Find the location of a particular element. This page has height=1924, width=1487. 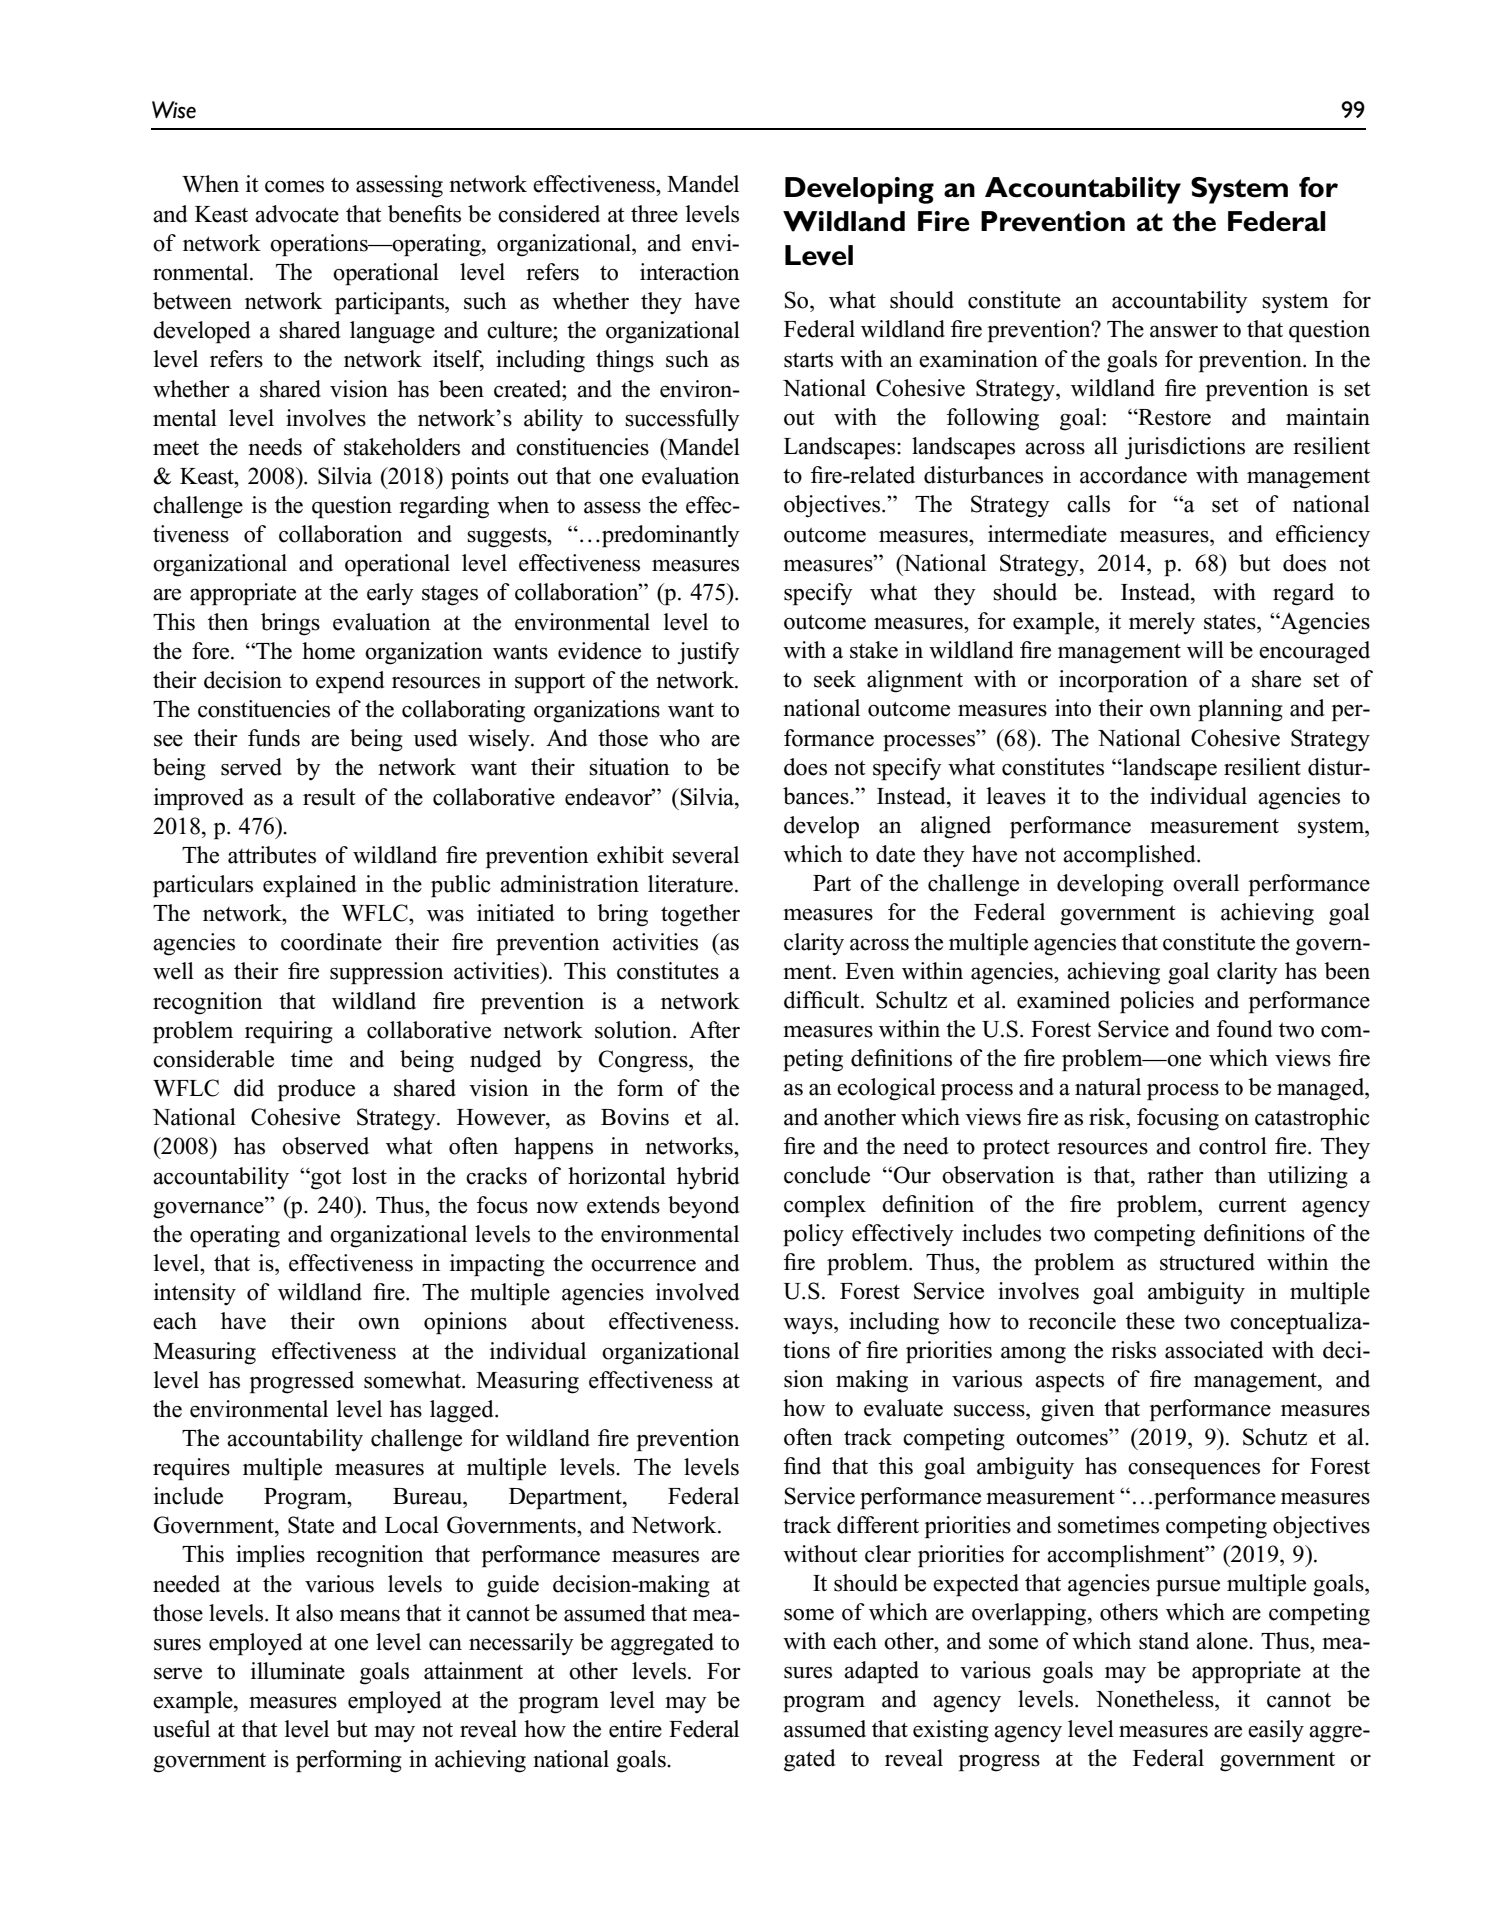

interaction is located at coordinates (690, 272).
